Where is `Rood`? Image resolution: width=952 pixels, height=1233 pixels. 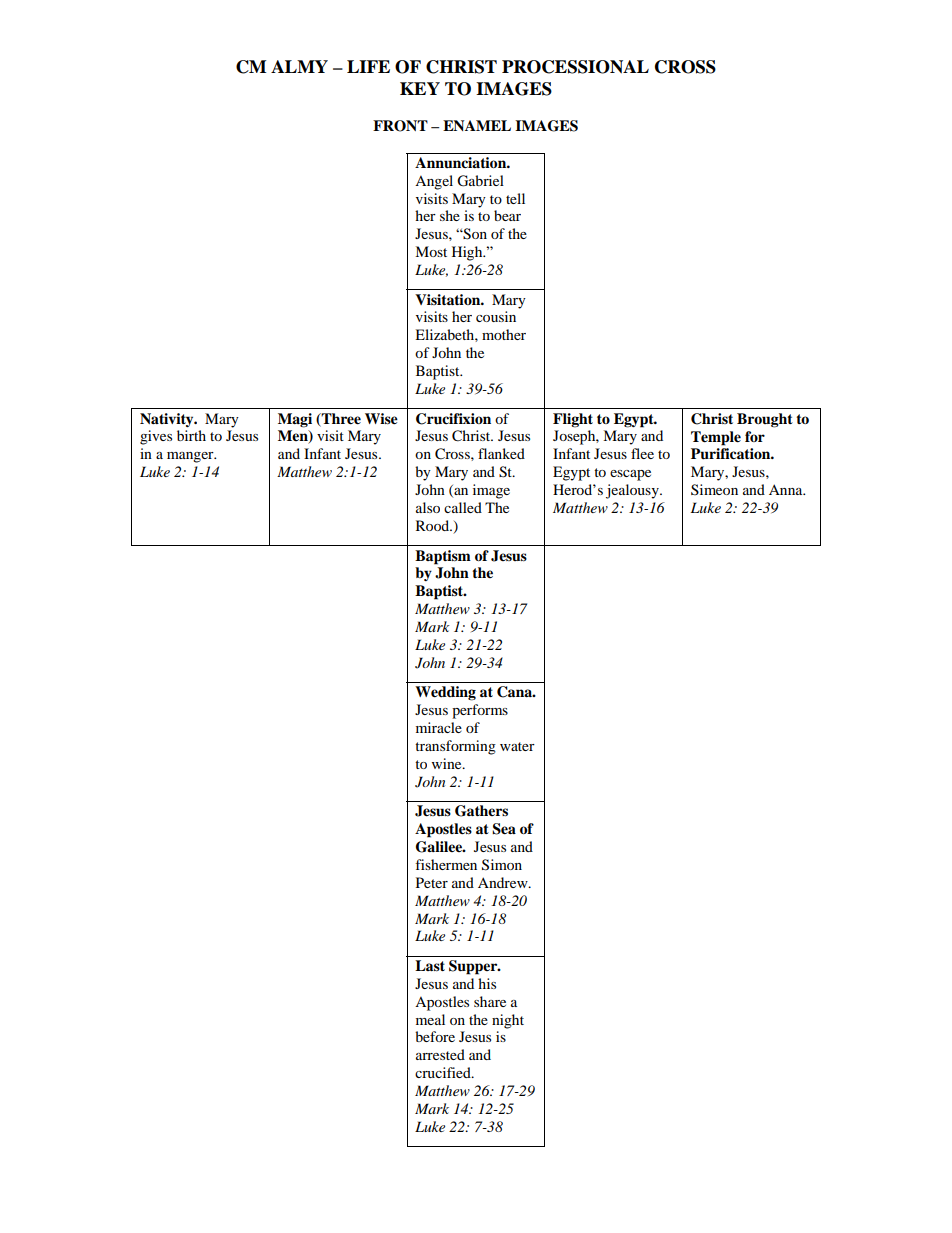
Rood is located at coordinates (434, 525).
